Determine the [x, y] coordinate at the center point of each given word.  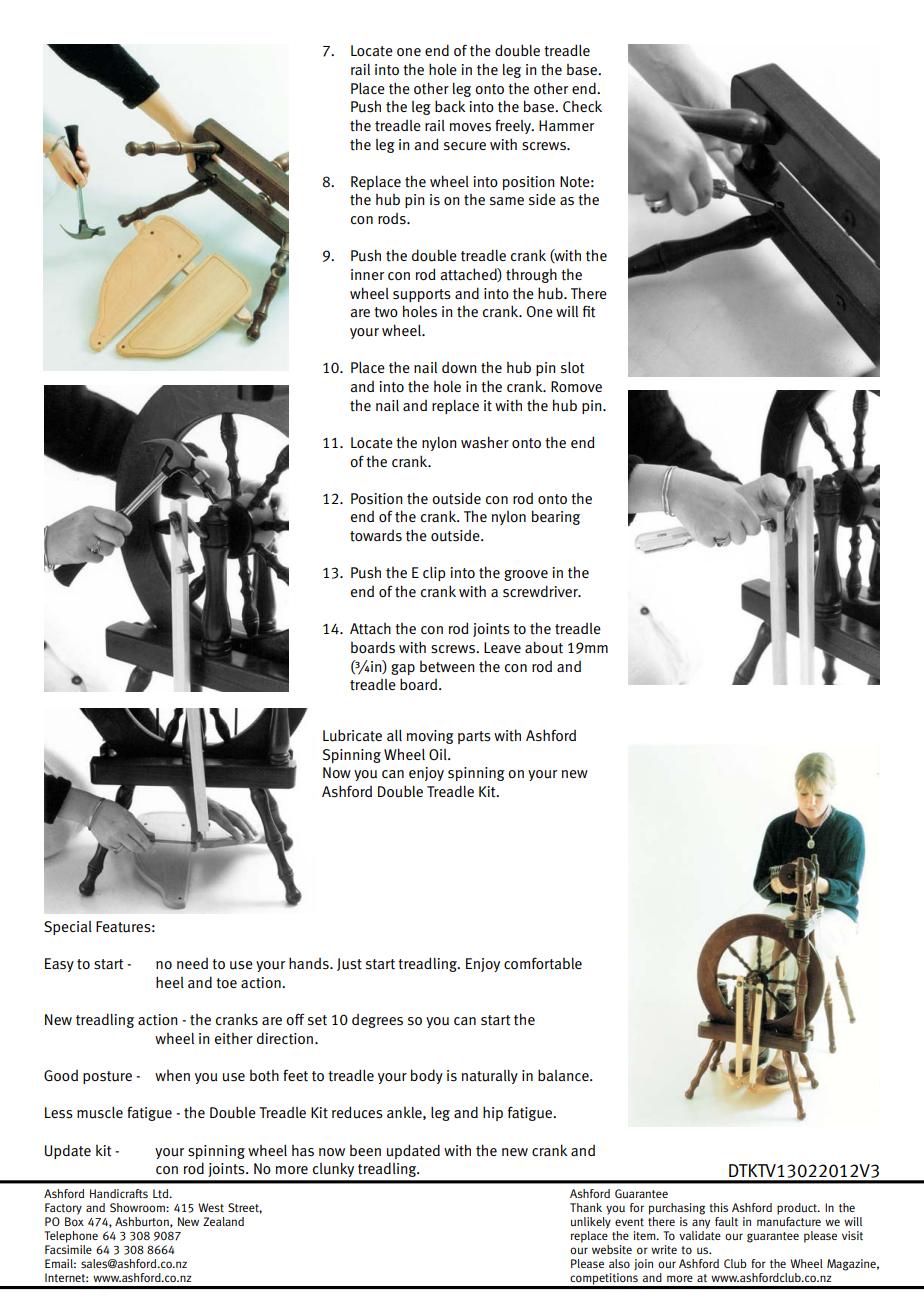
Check [582, 106]
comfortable [543, 963]
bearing [556, 517]
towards [376, 536]
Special [68, 928]
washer [485, 442]
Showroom [138, 1207]
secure [465, 146]
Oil [439, 754]
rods [393, 219]
